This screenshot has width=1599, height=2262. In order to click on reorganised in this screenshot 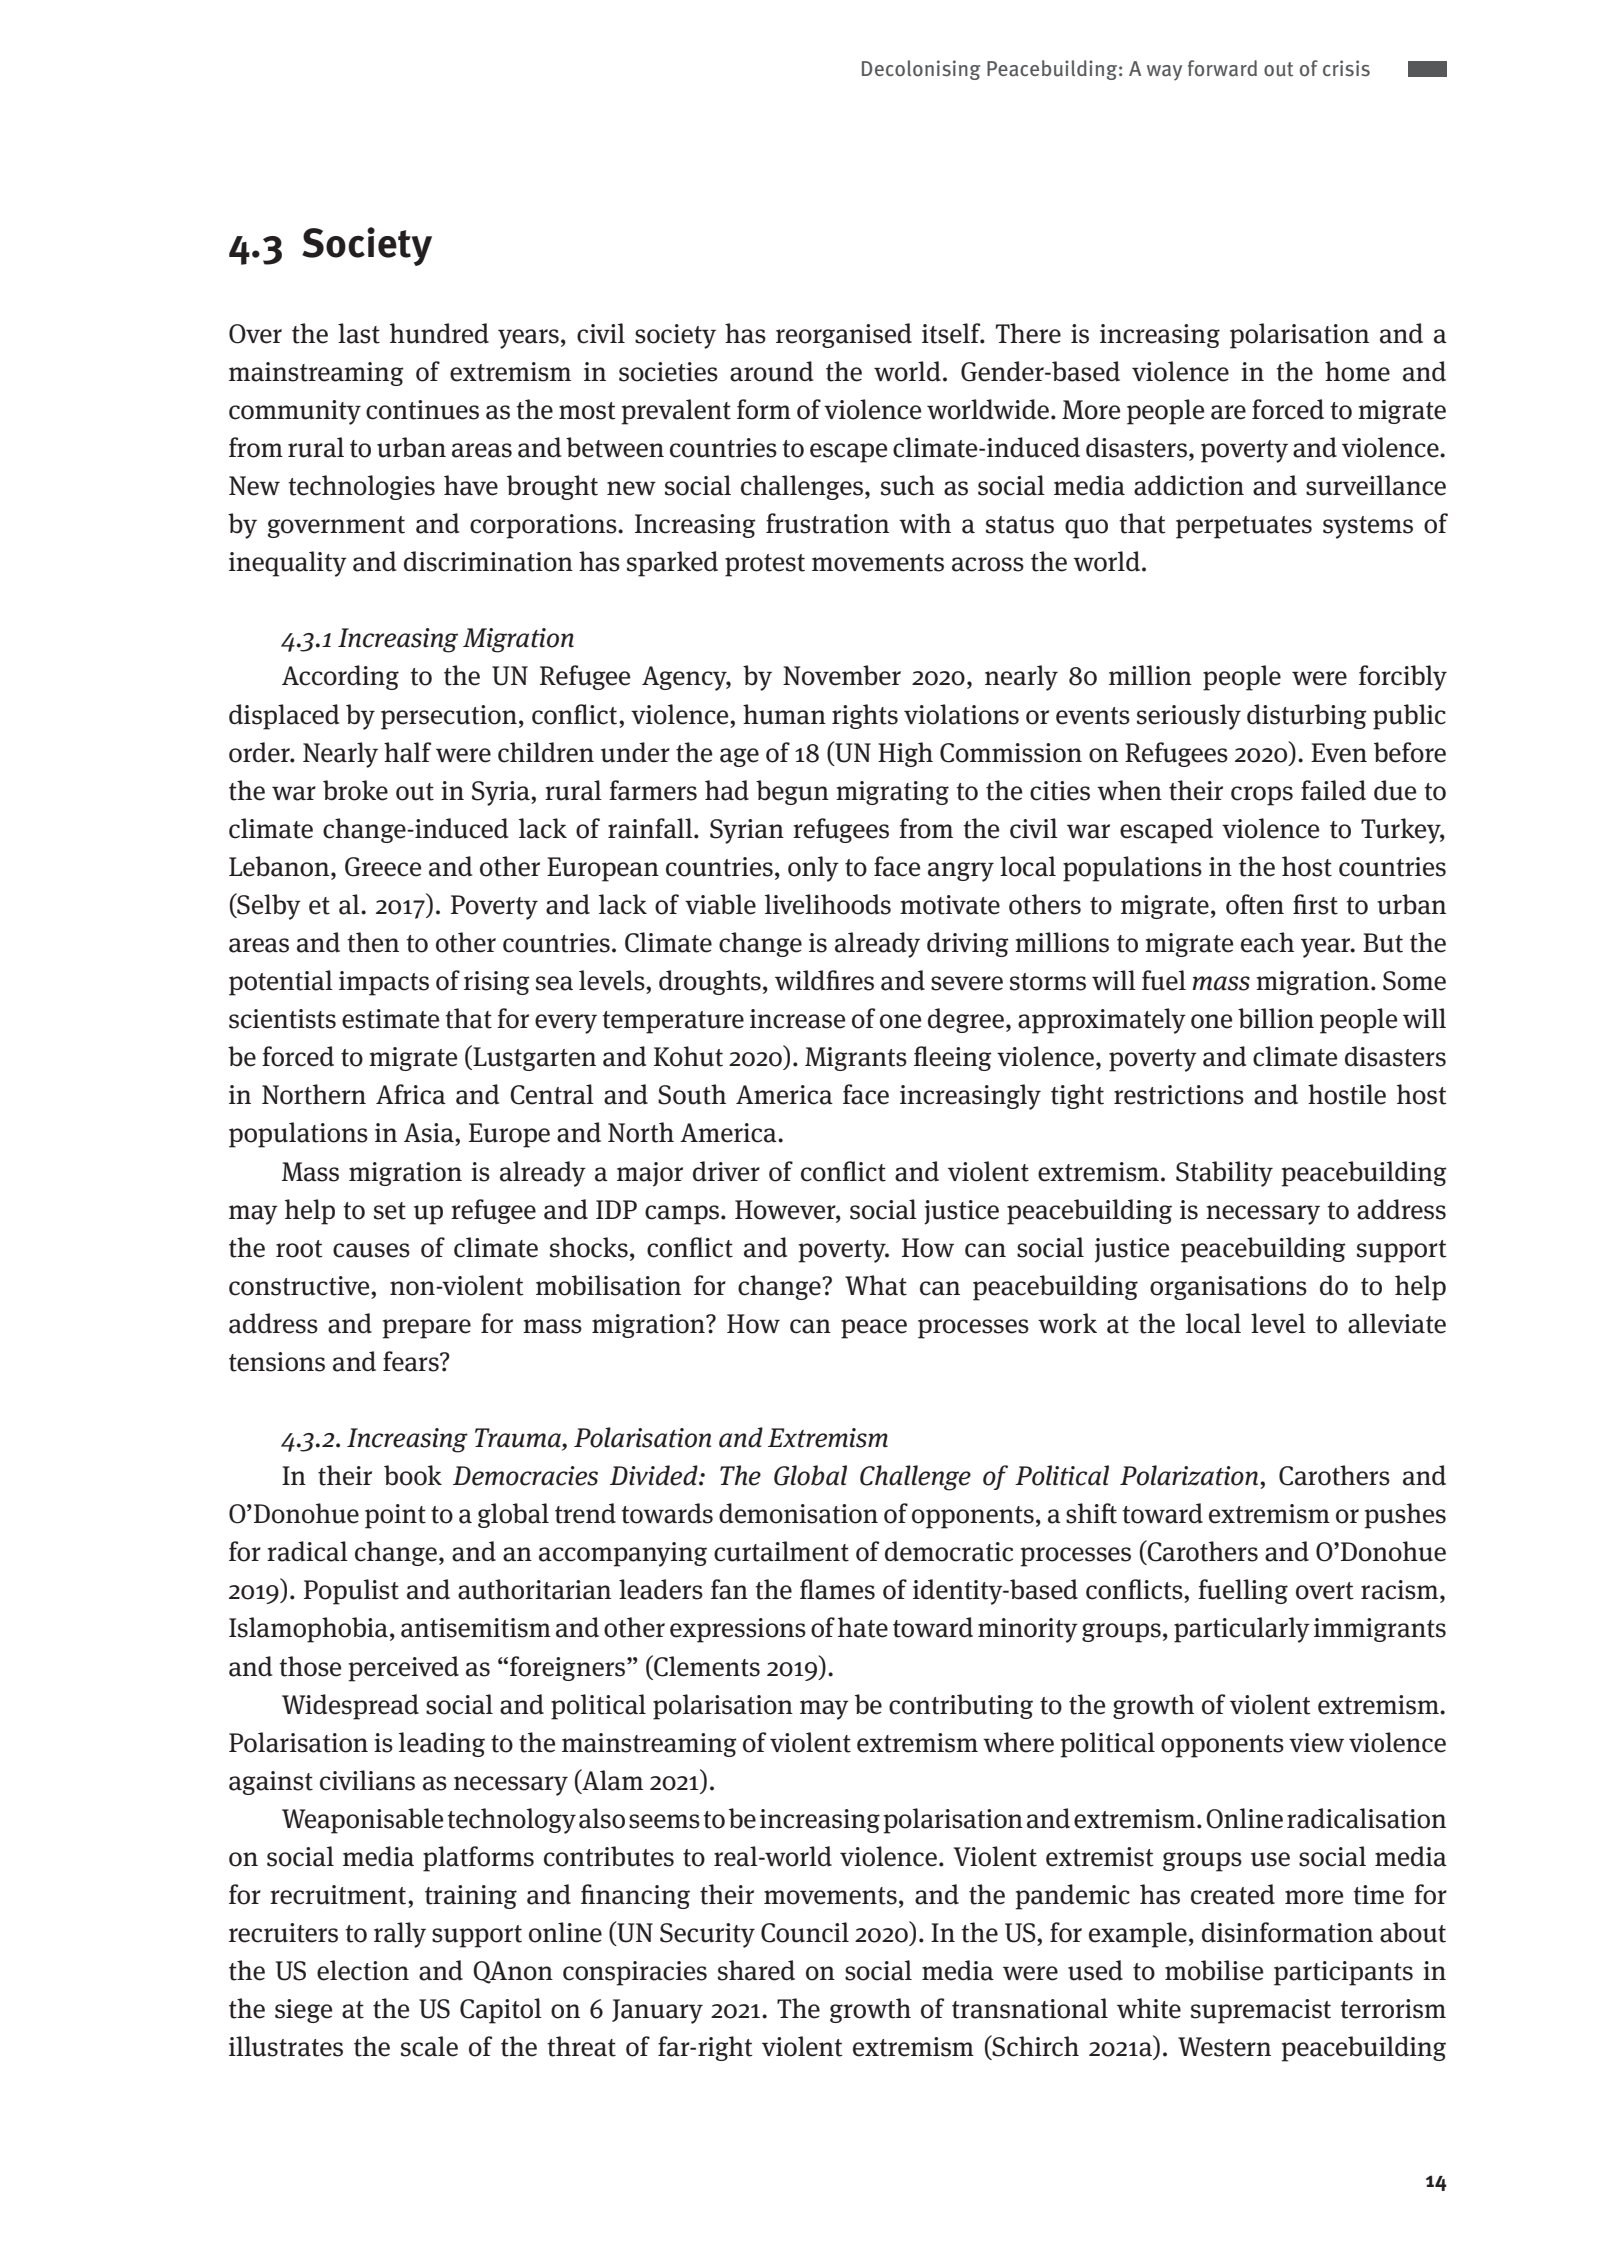, I will do `click(844, 335)`.
